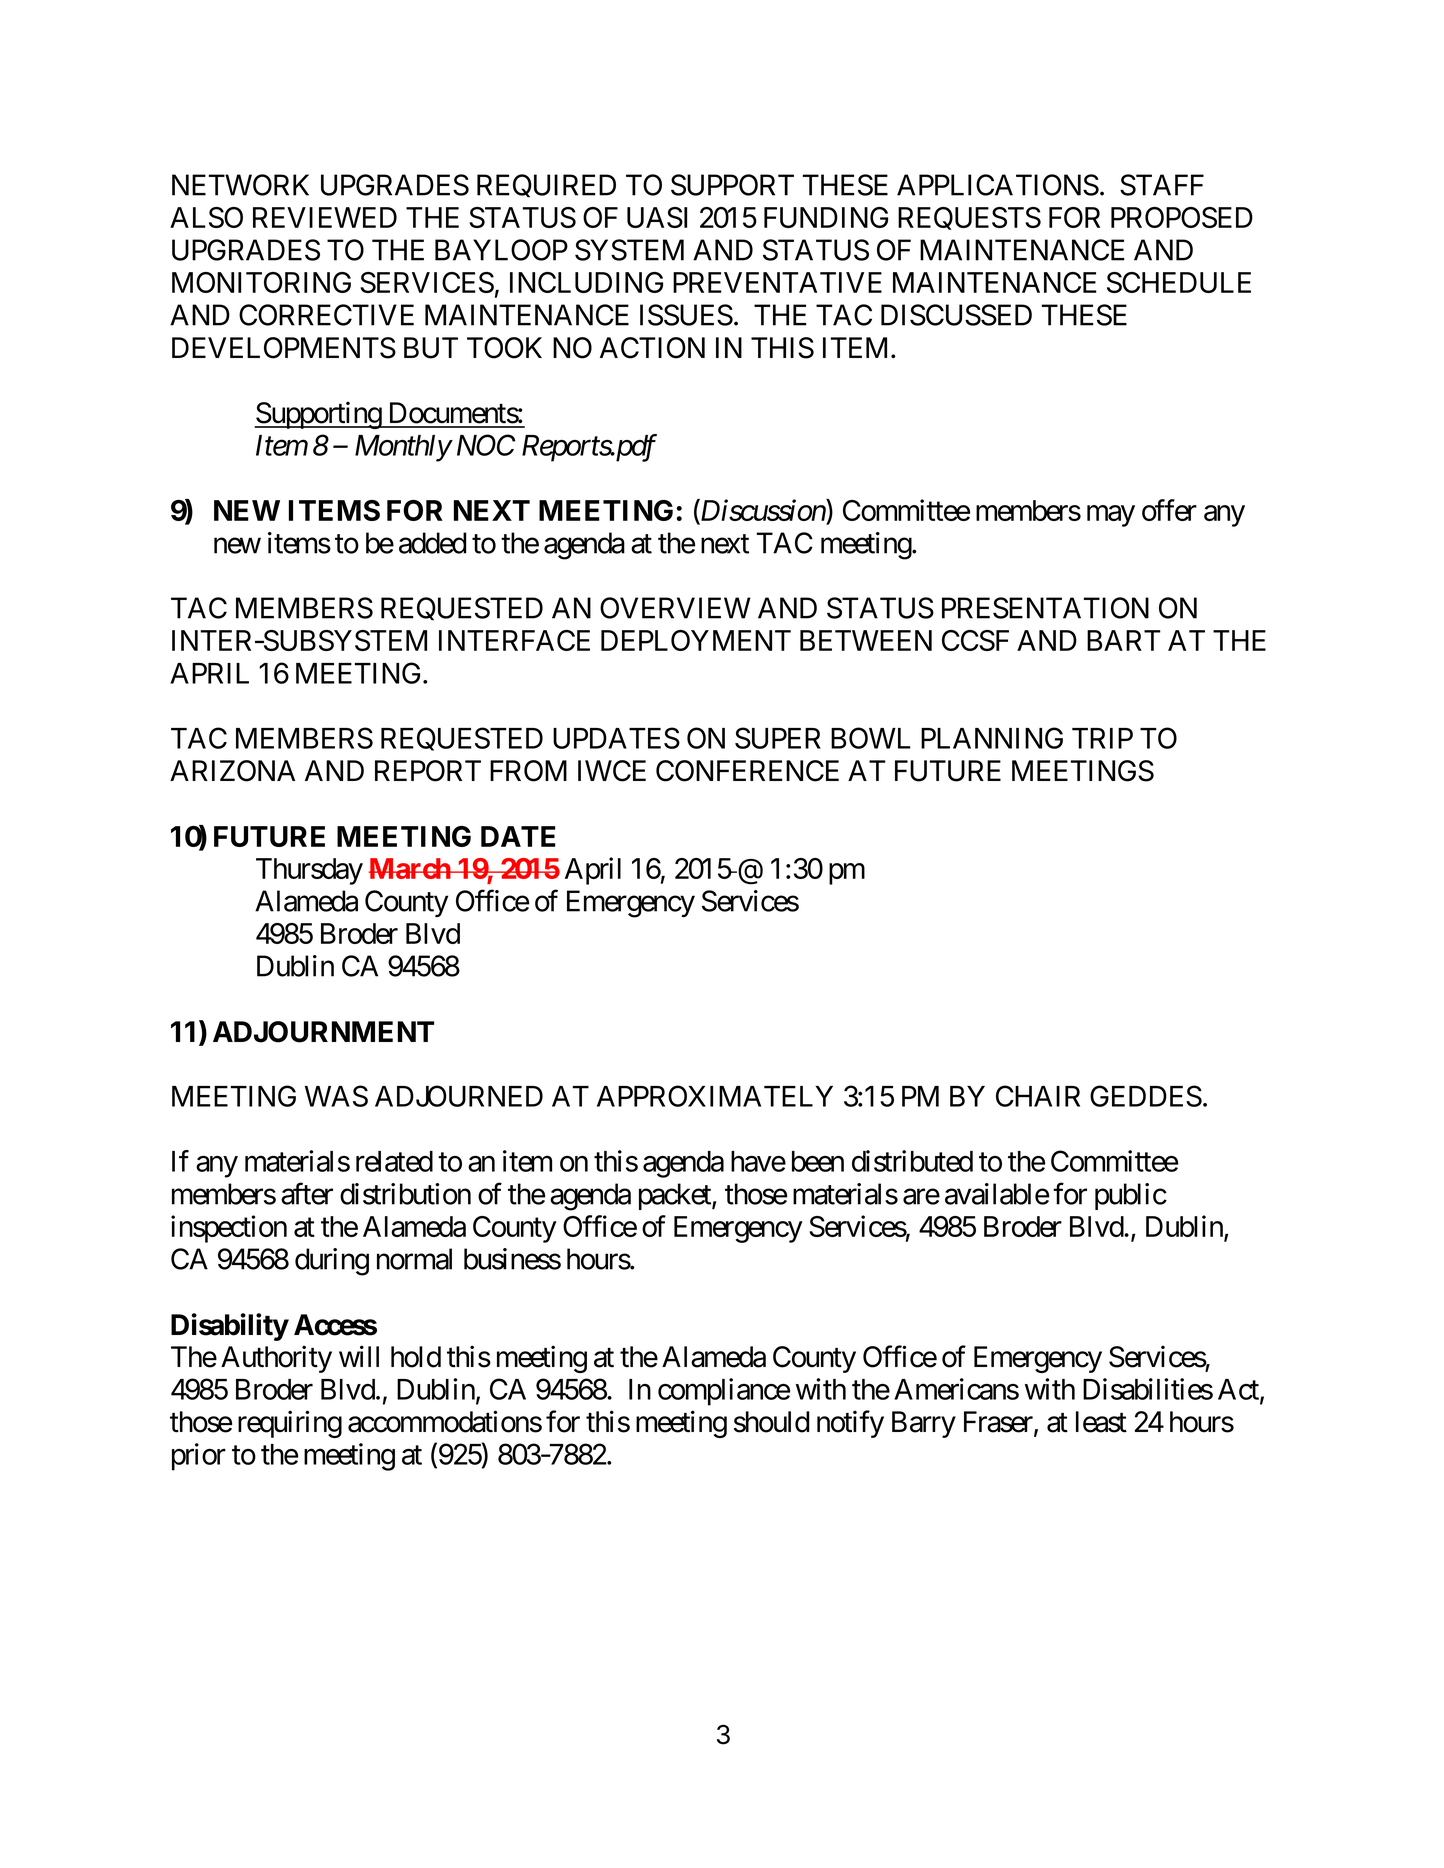 The width and height of the document is (1444, 1868). I want to click on CHAIR, so click(1038, 1096).
